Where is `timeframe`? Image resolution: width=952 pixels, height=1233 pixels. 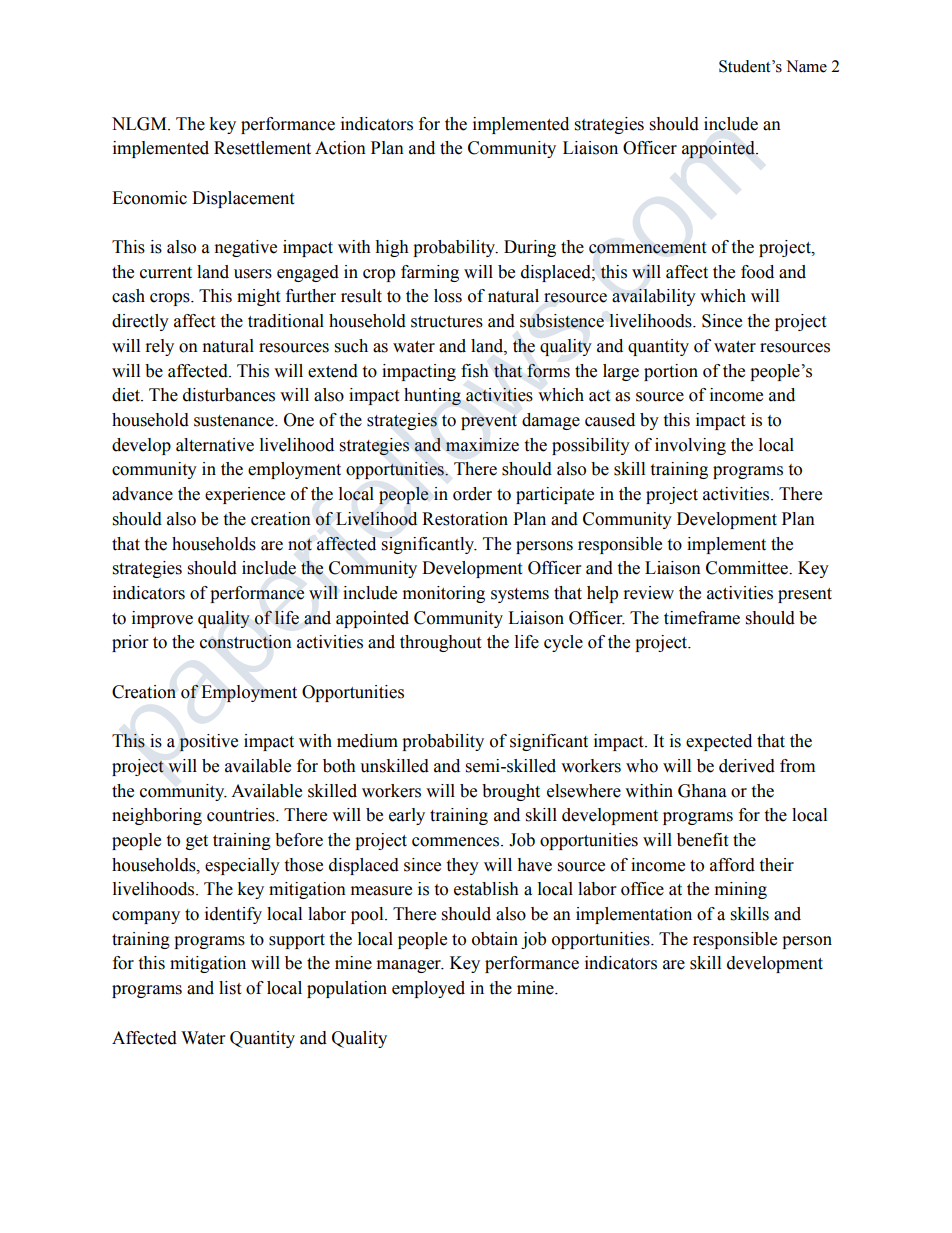
timeframe is located at coordinates (702, 618).
